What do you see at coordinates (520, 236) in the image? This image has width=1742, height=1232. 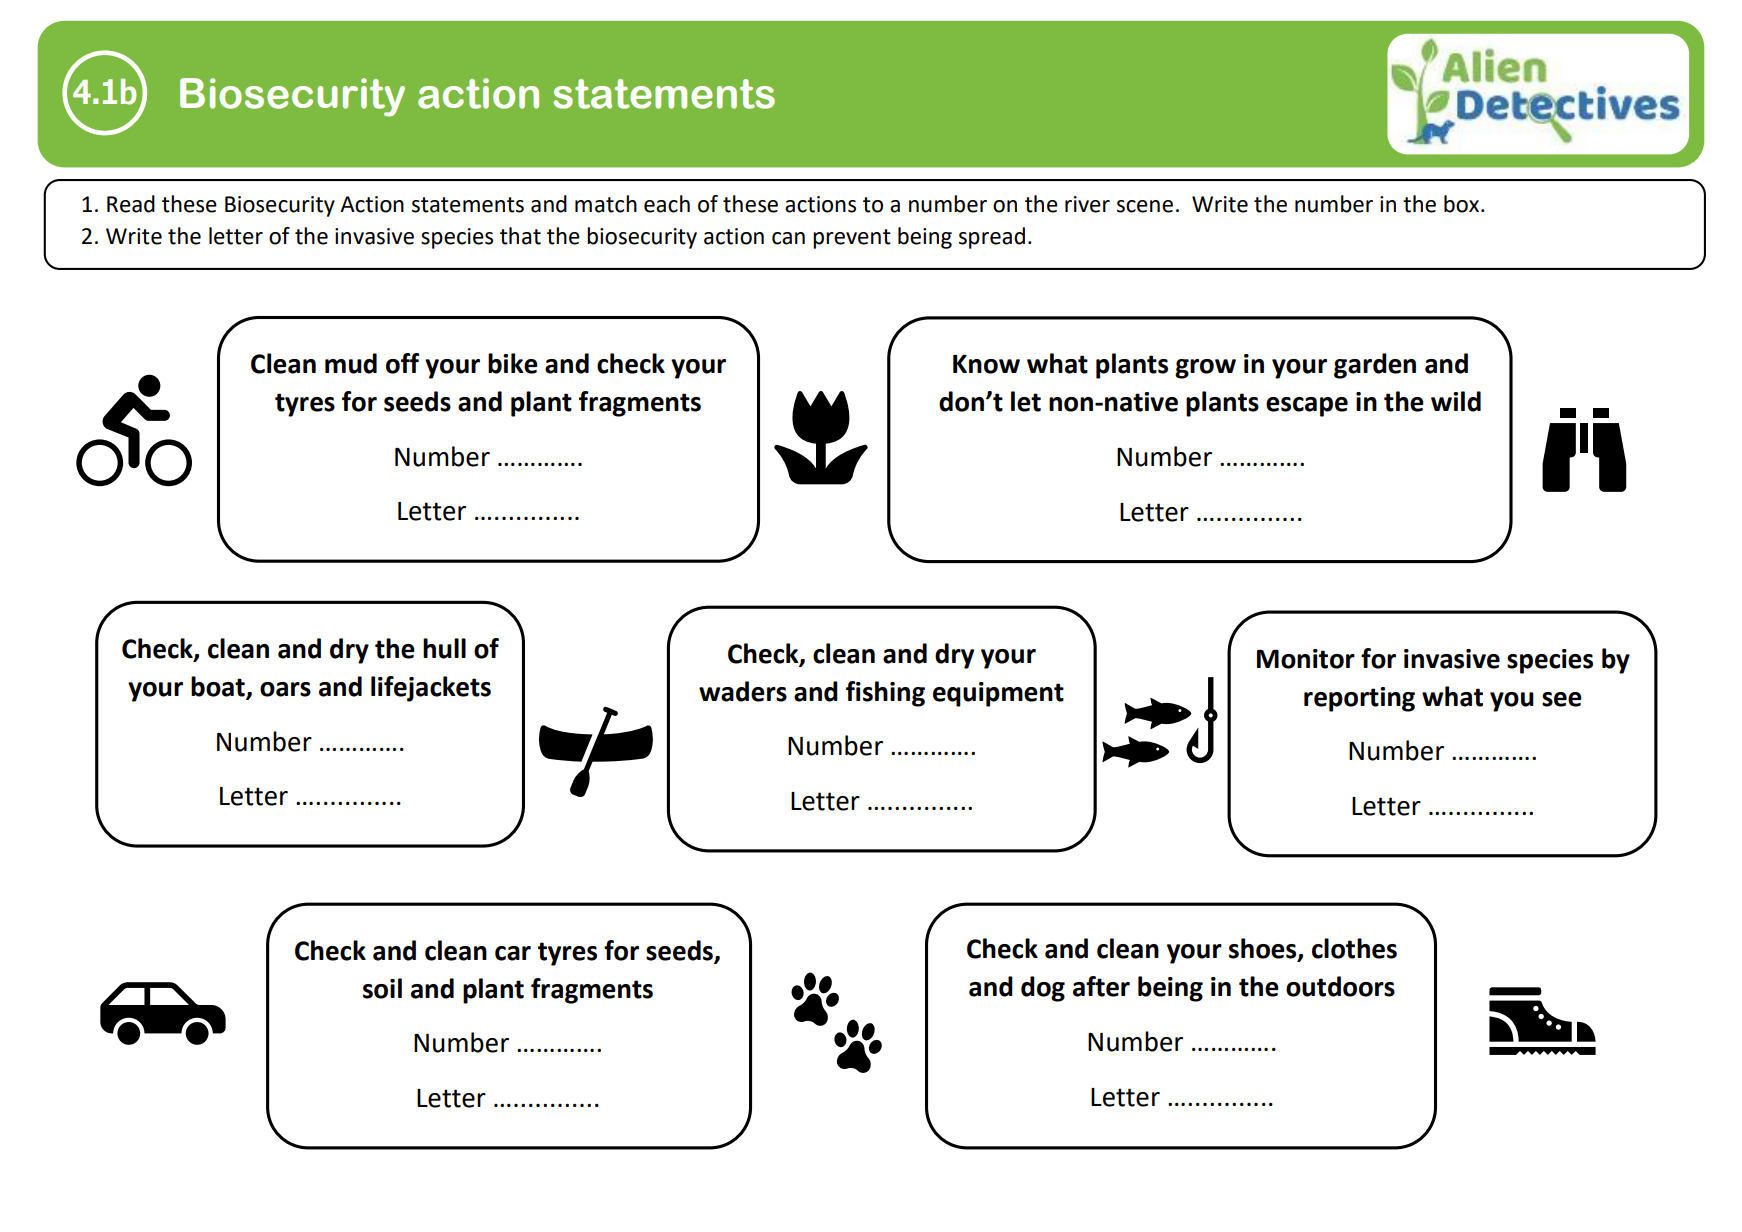 I see `that` at bounding box center [520, 236].
